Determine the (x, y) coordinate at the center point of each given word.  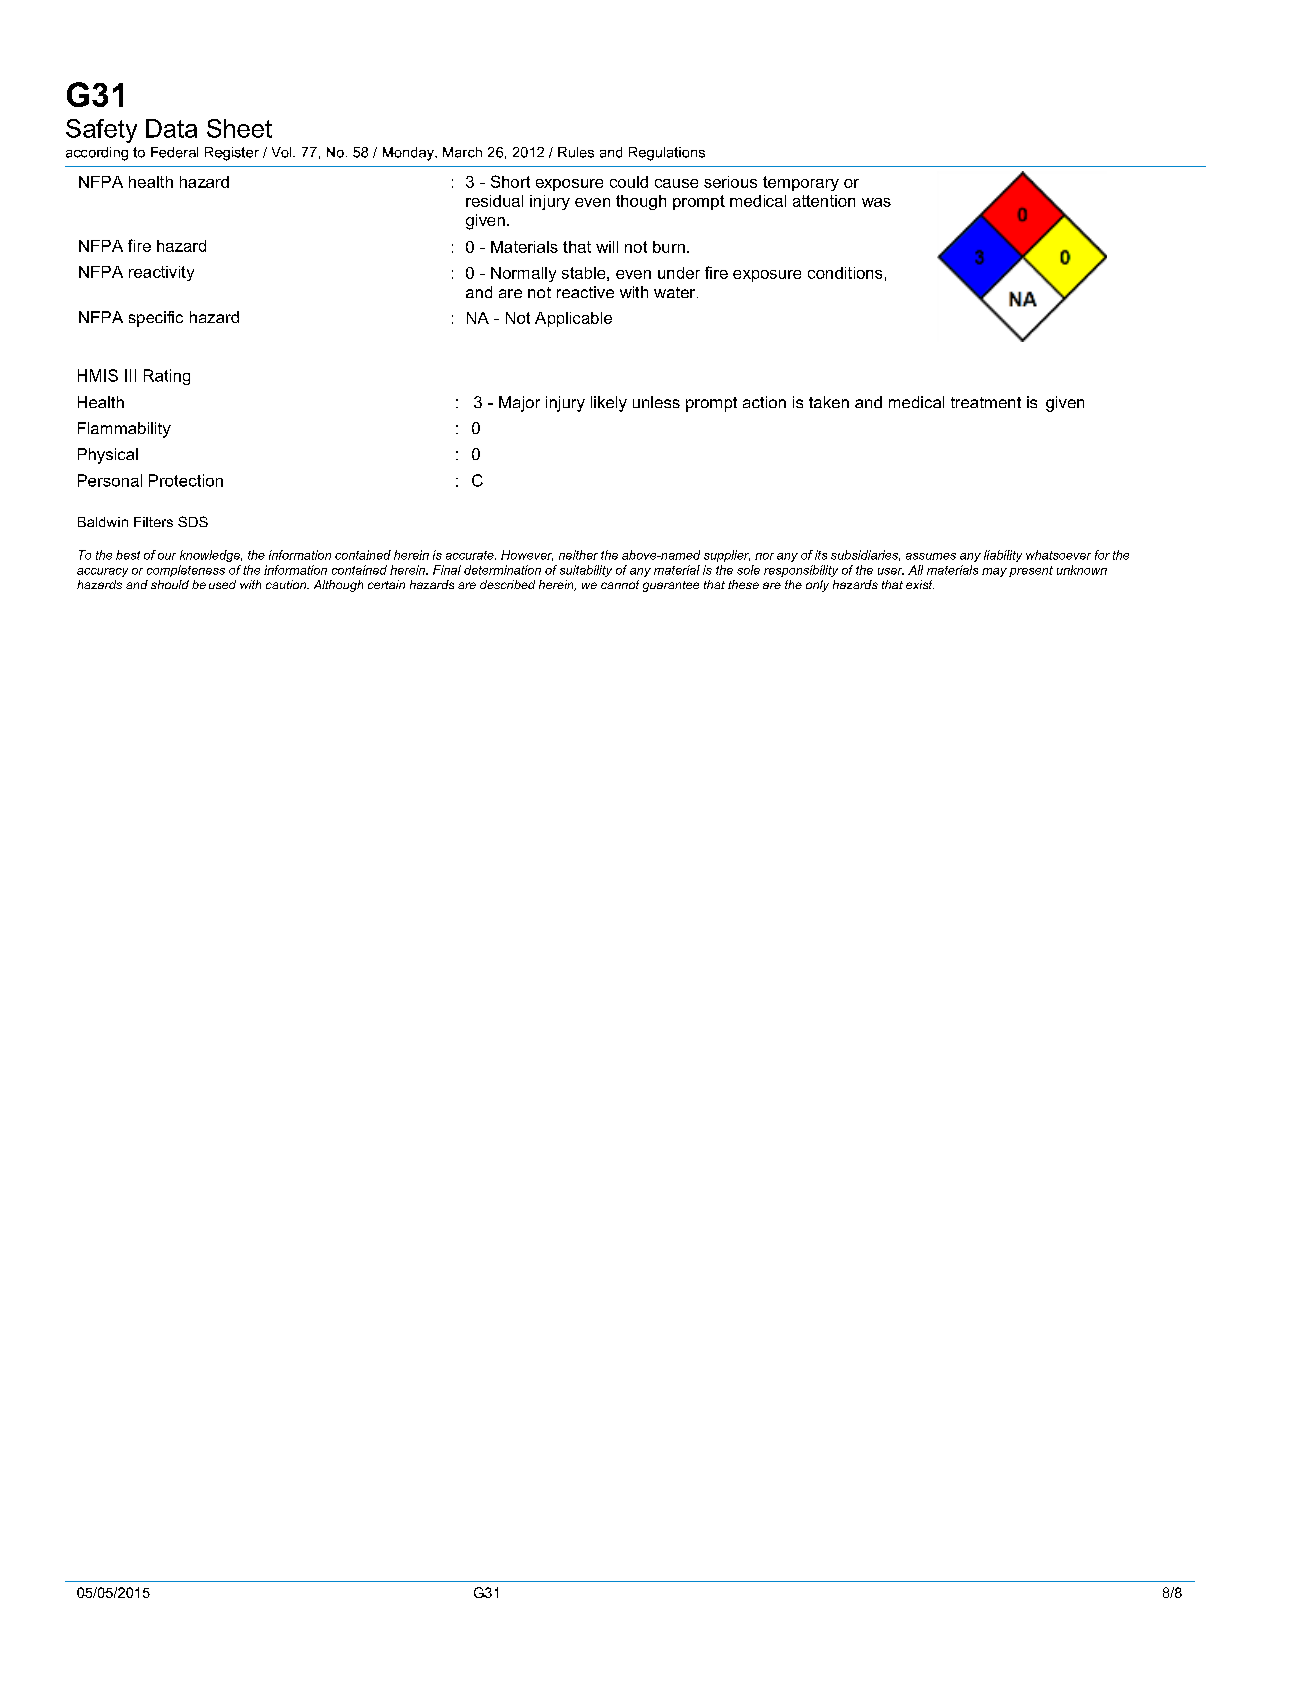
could (629, 182)
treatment (986, 402)
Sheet (239, 128)
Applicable (573, 319)
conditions (845, 273)
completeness (186, 571)
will (607, 247)
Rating (167, 377)
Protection (186, 480)
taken (829, 402)
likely (609, 404)
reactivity (161, 273)
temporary (801, 183)
